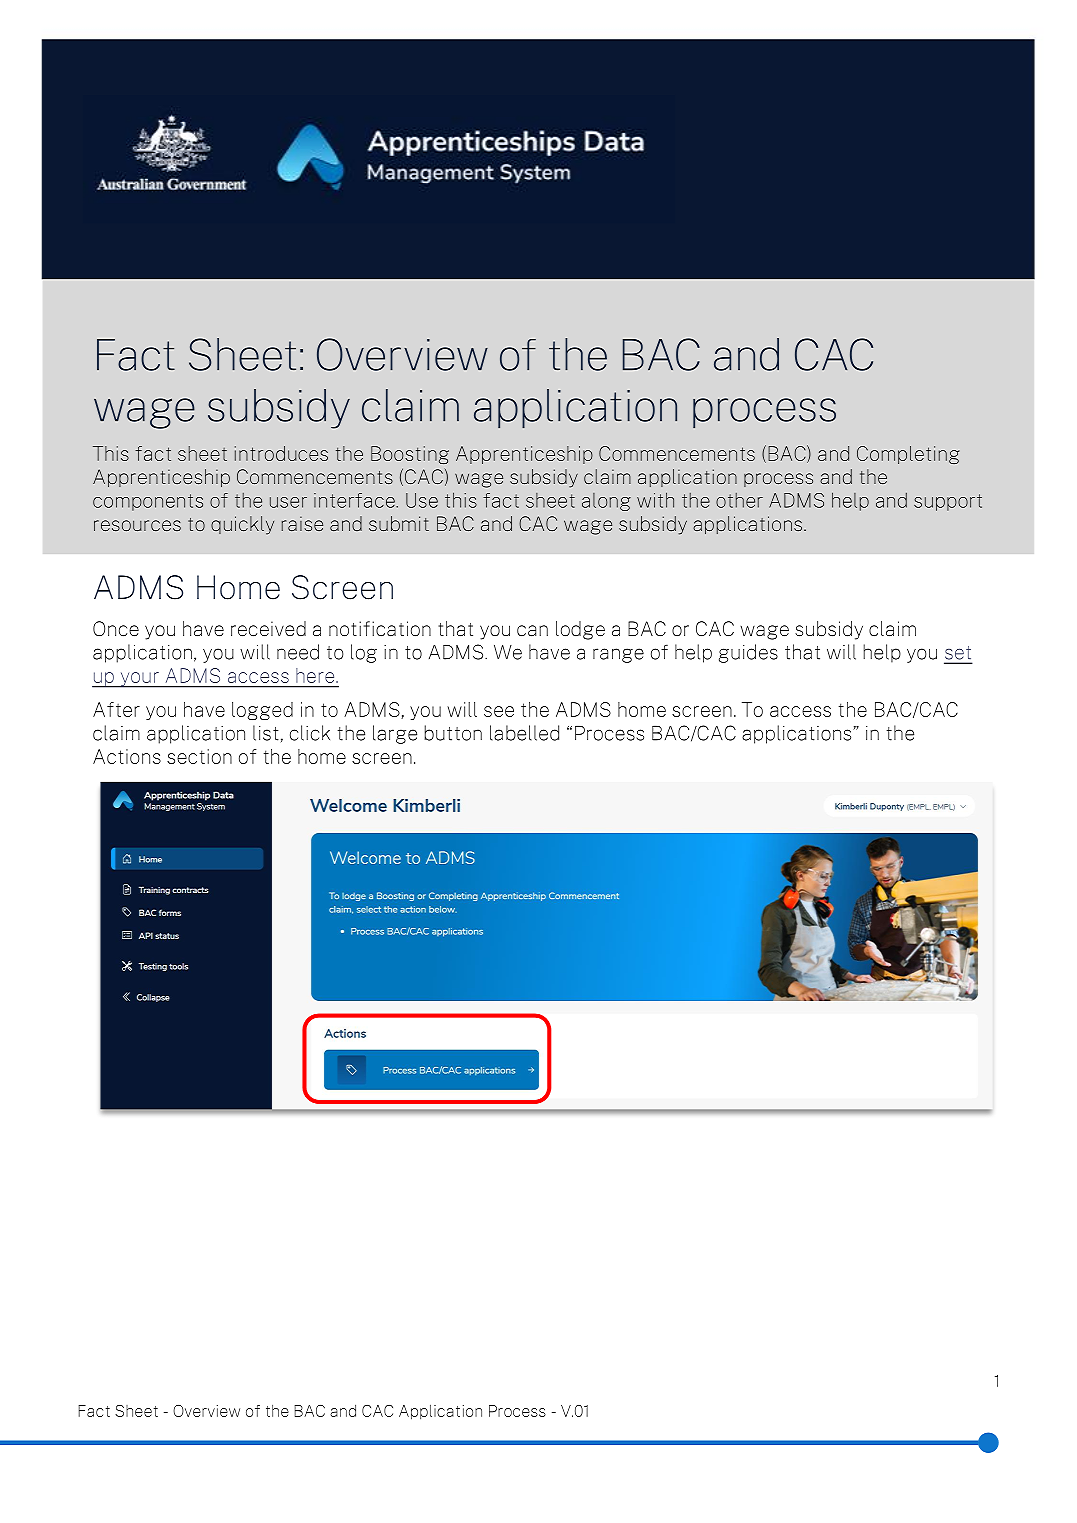 This screenshot has height=1523, width=1077. I want to click on Completing, so click(908, 455).
